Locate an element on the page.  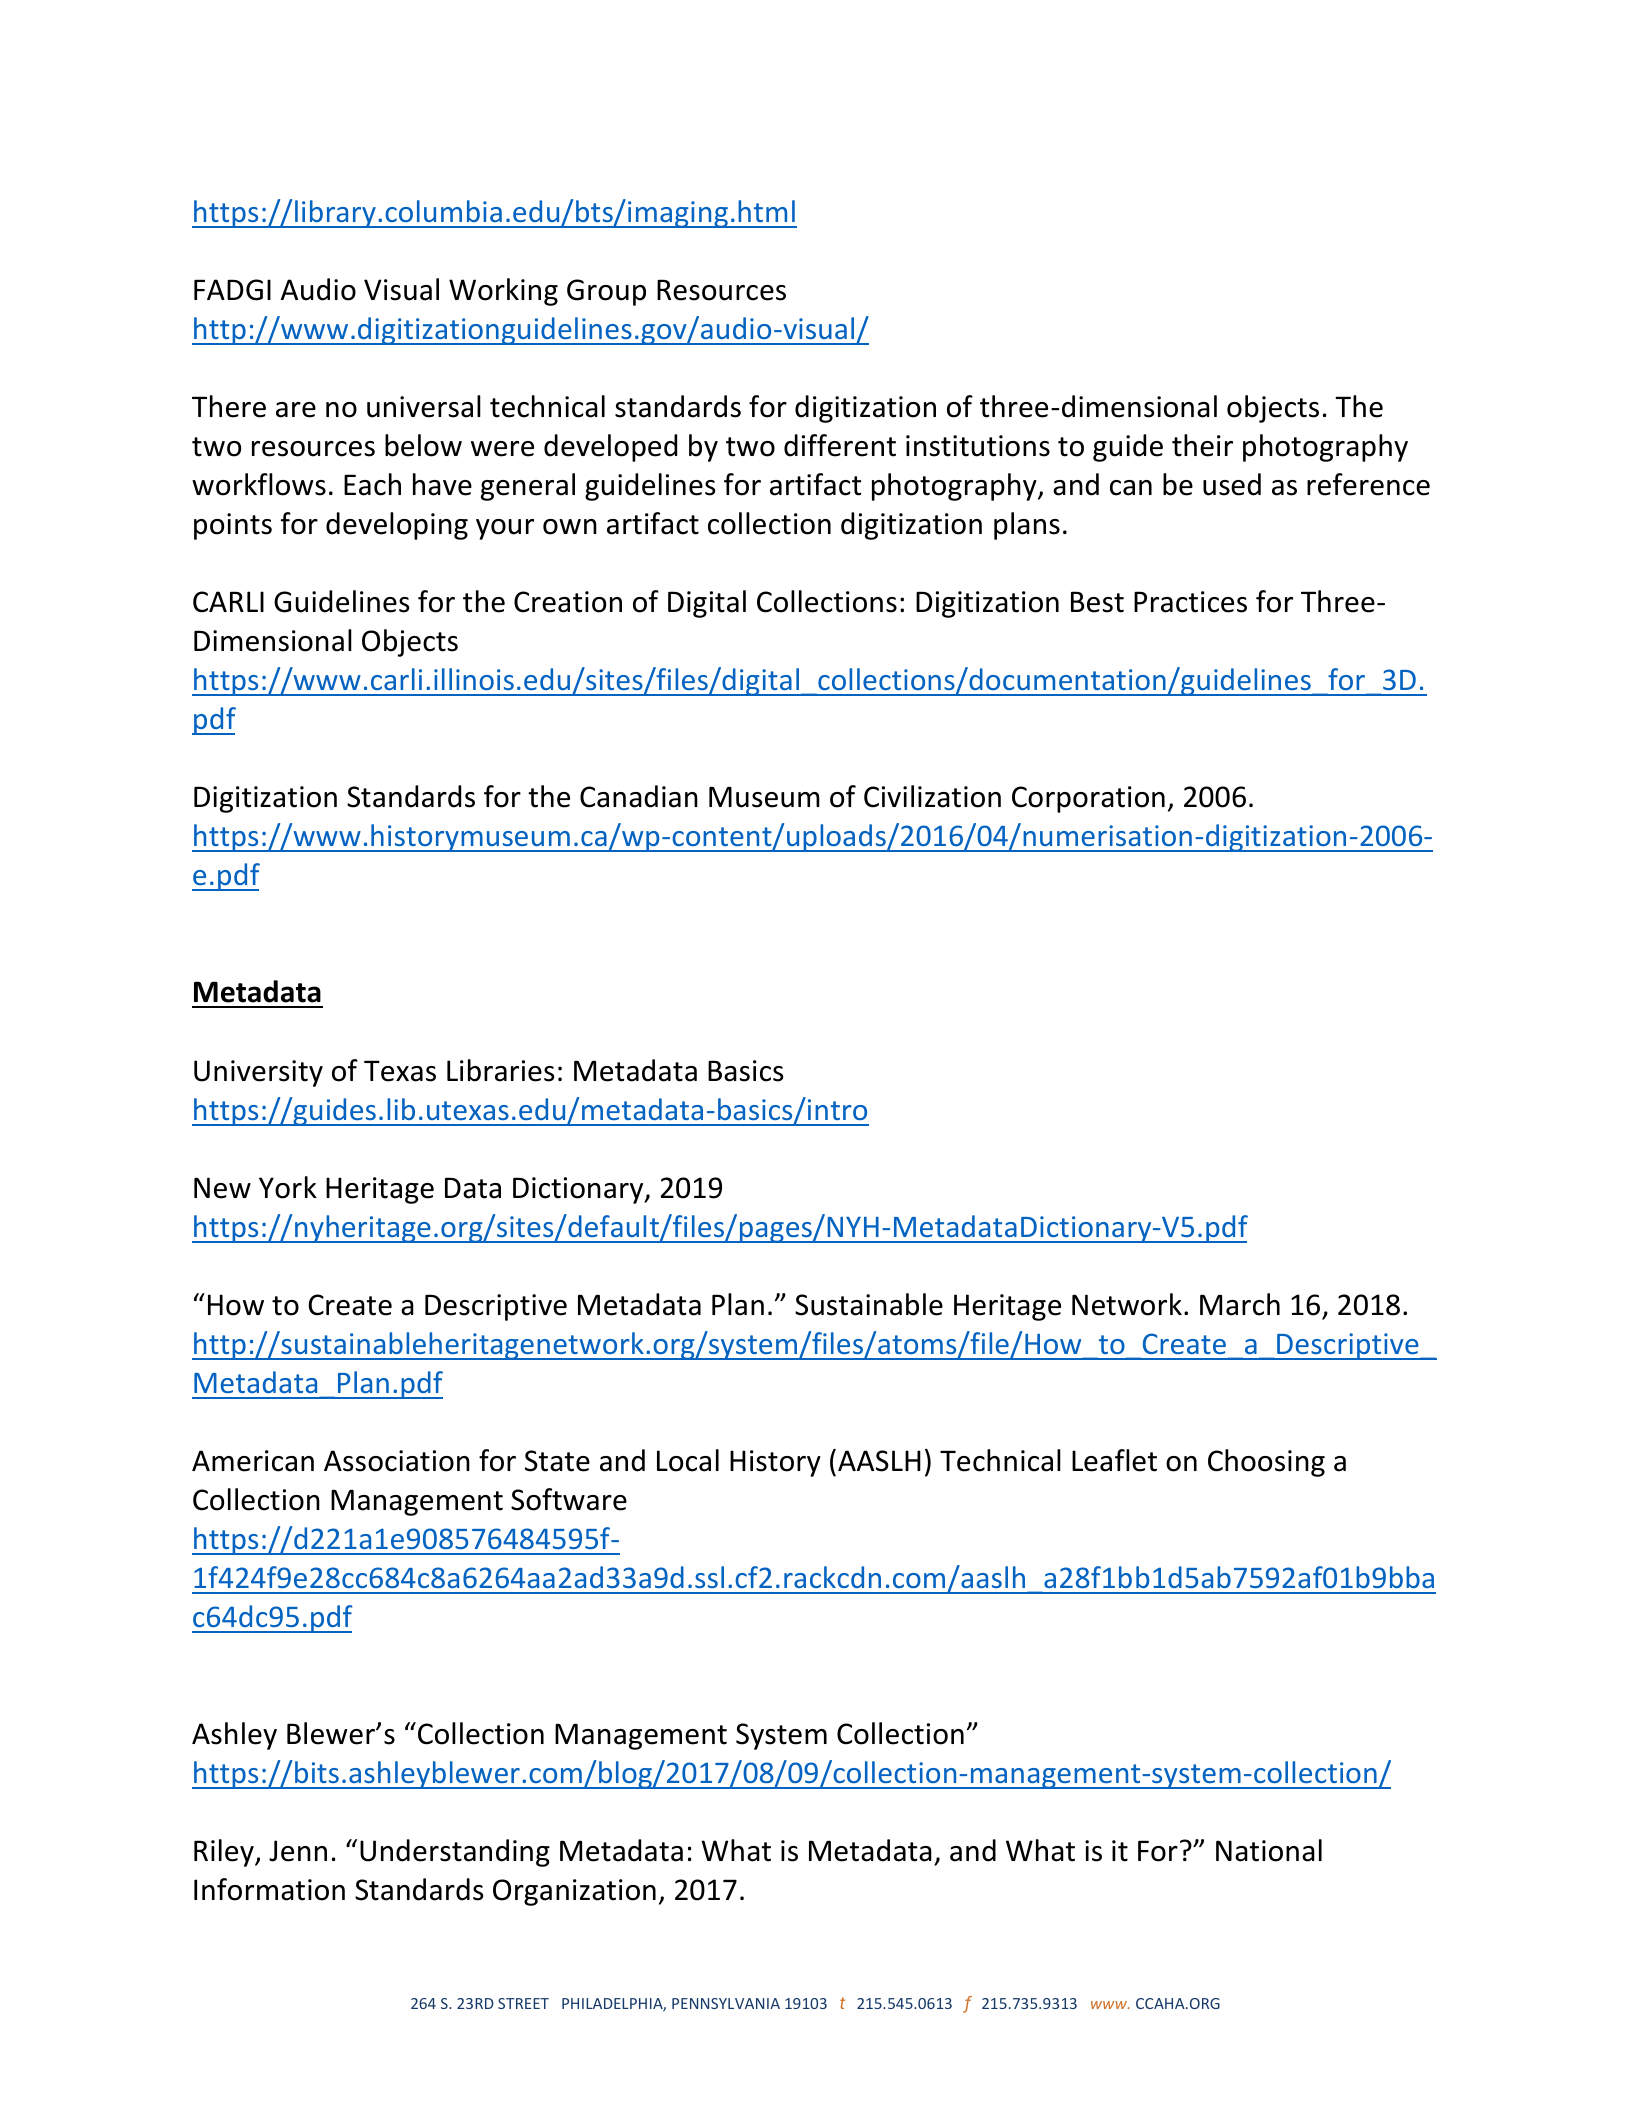
University is located at coordinates (258, 1073).
